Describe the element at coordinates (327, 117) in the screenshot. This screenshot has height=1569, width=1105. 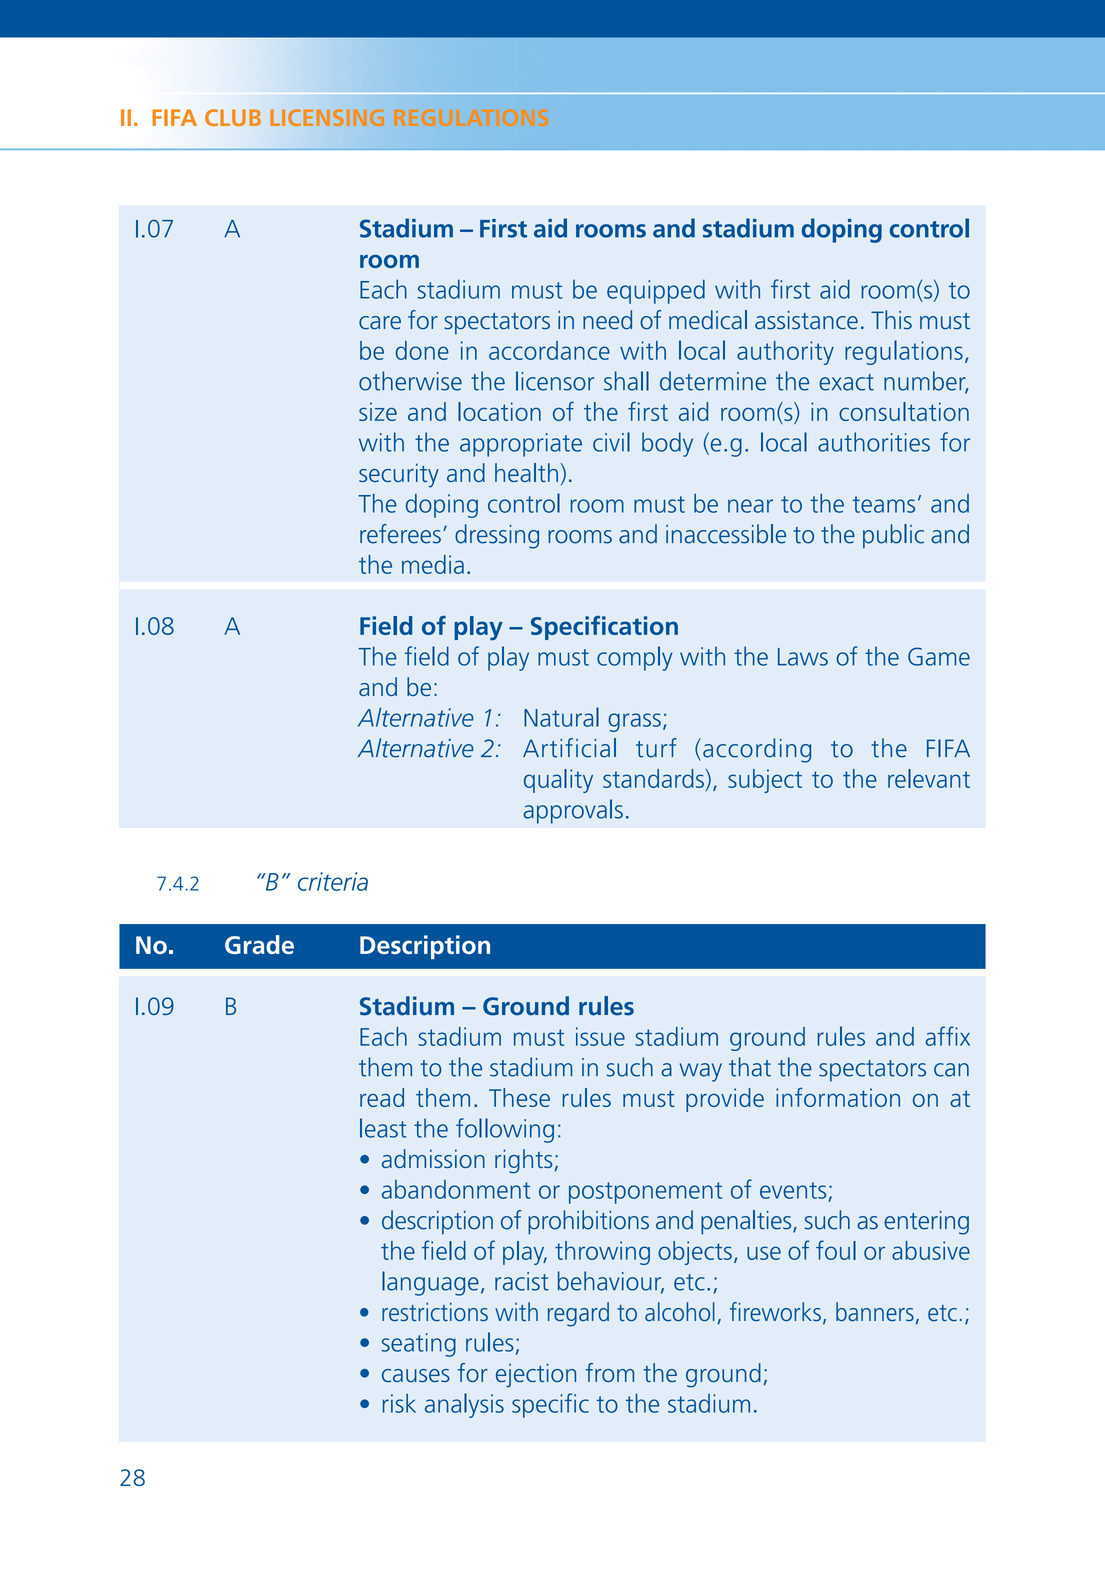
I see `LICENSING` at that location.
